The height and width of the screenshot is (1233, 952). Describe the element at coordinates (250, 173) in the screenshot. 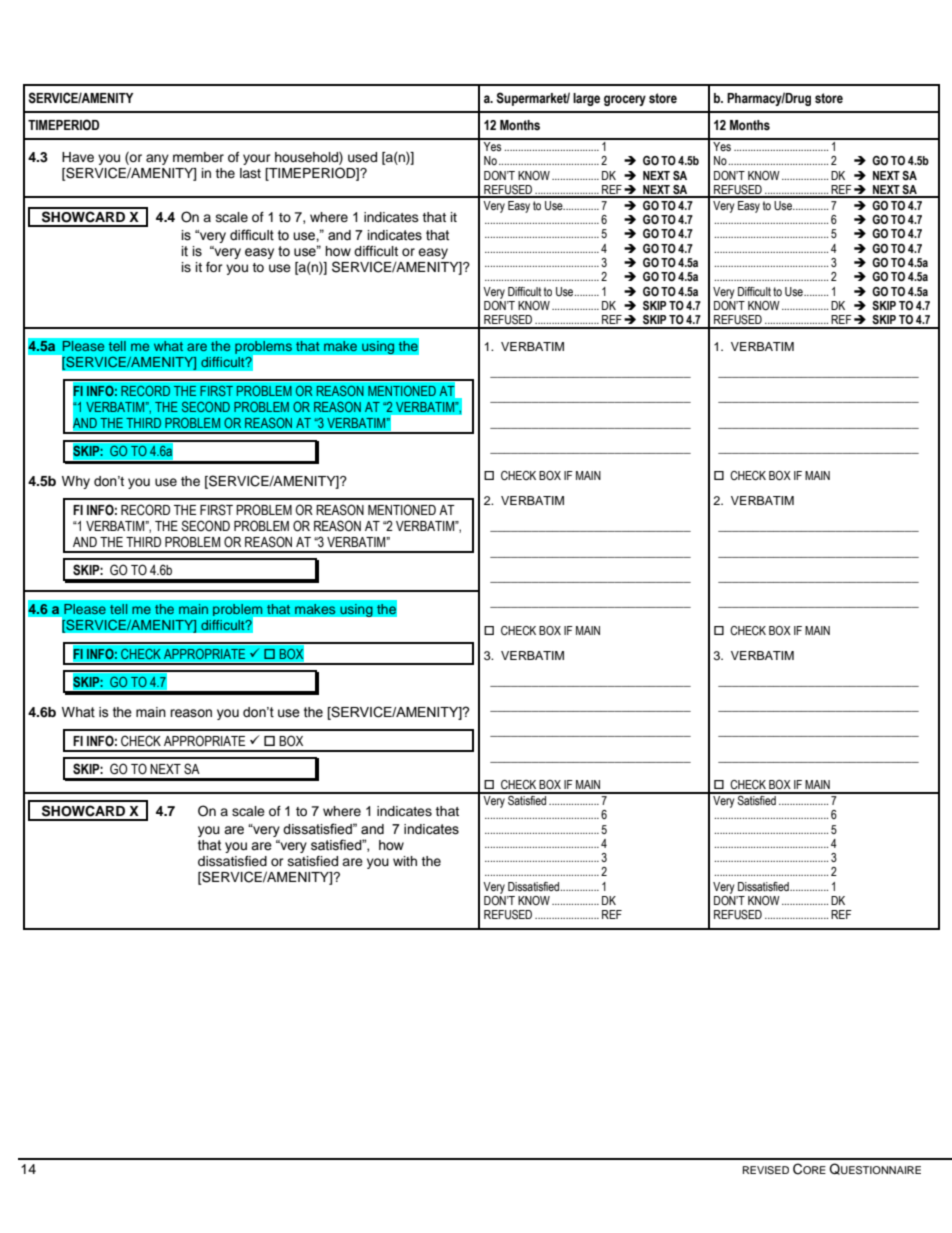

I see `last` at that location.
